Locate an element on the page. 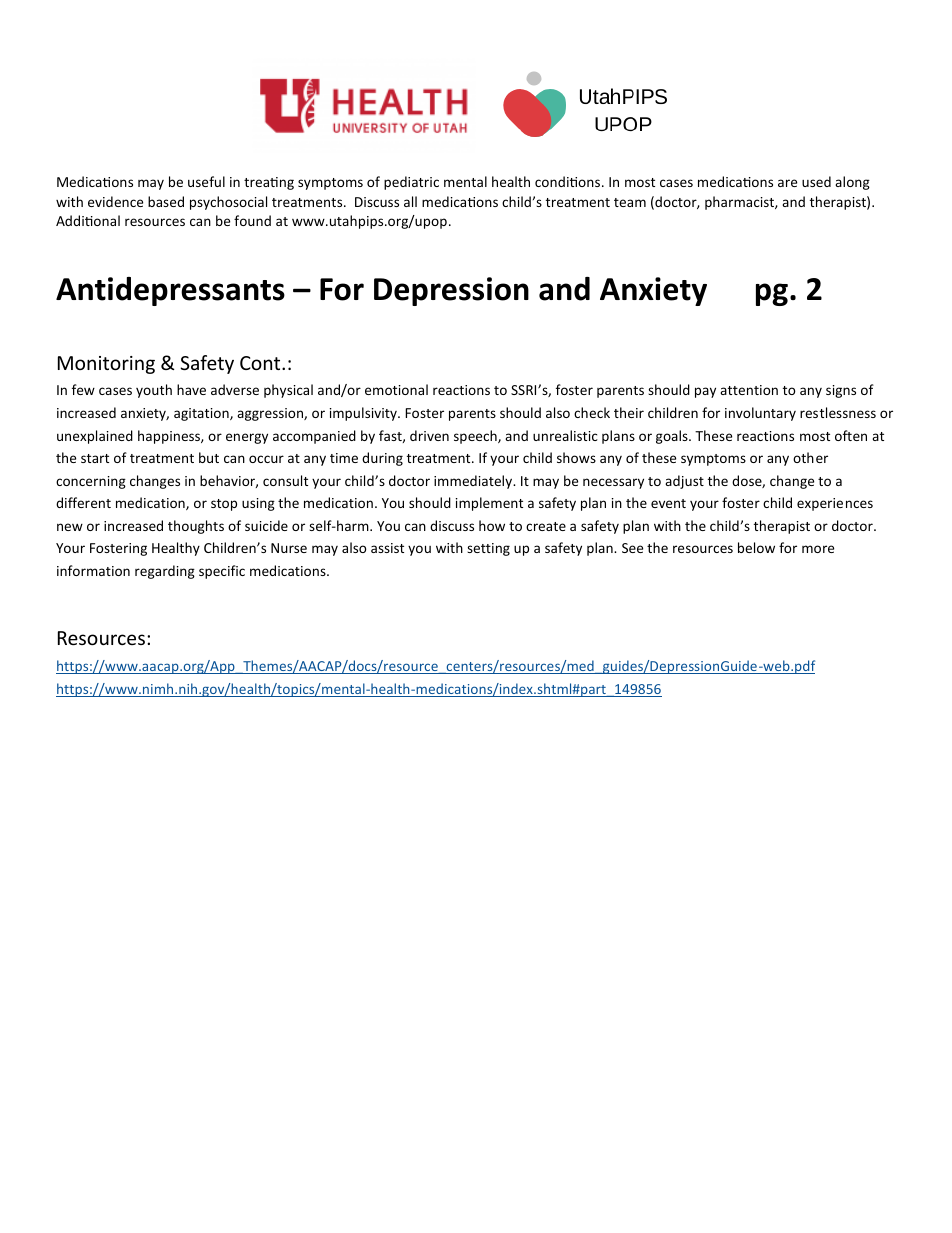 The width and height of the document is (952, 1233). setting is located at coordinates (488, 549).
